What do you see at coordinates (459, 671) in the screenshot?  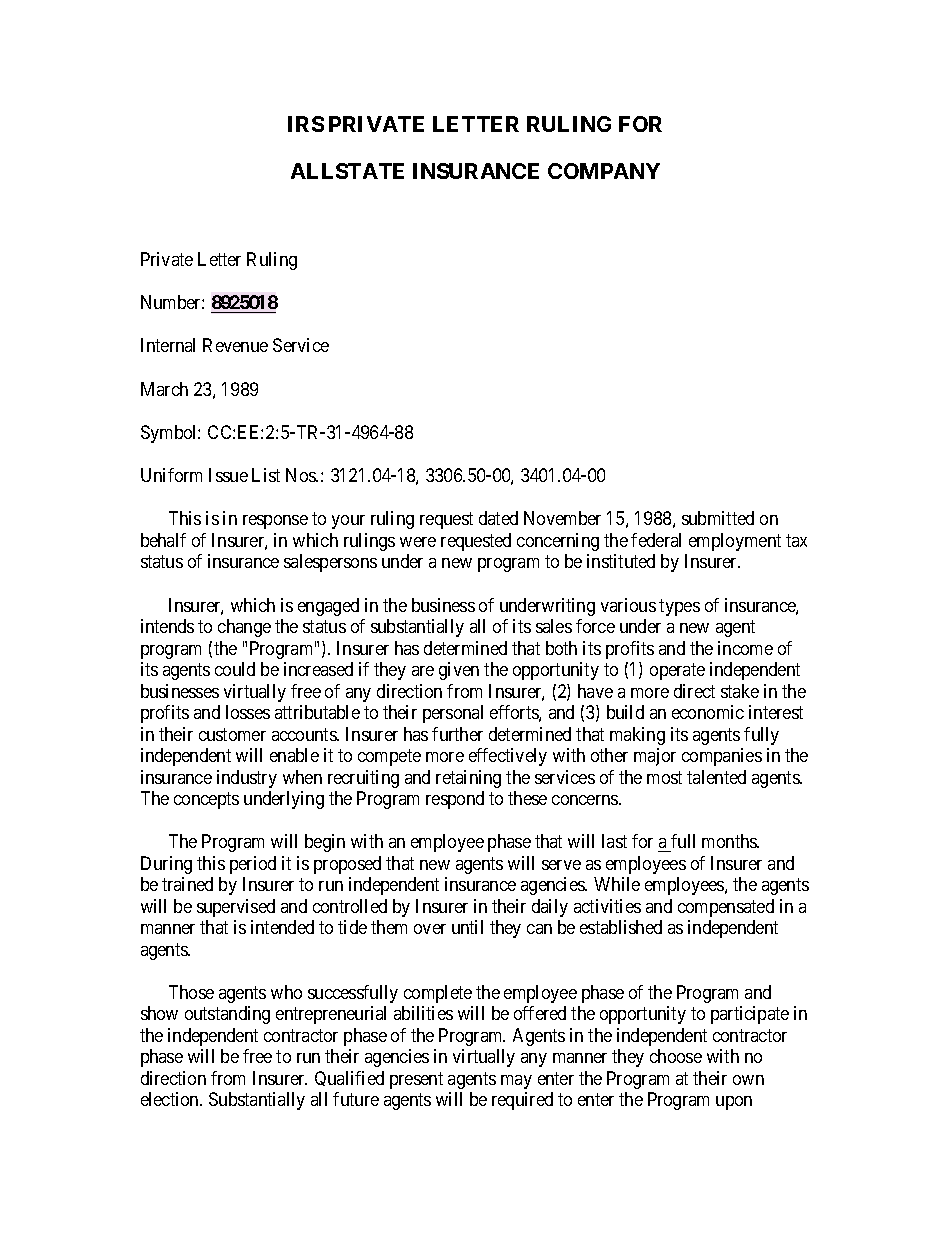 I see `given` at bounding box center [459, 671].
